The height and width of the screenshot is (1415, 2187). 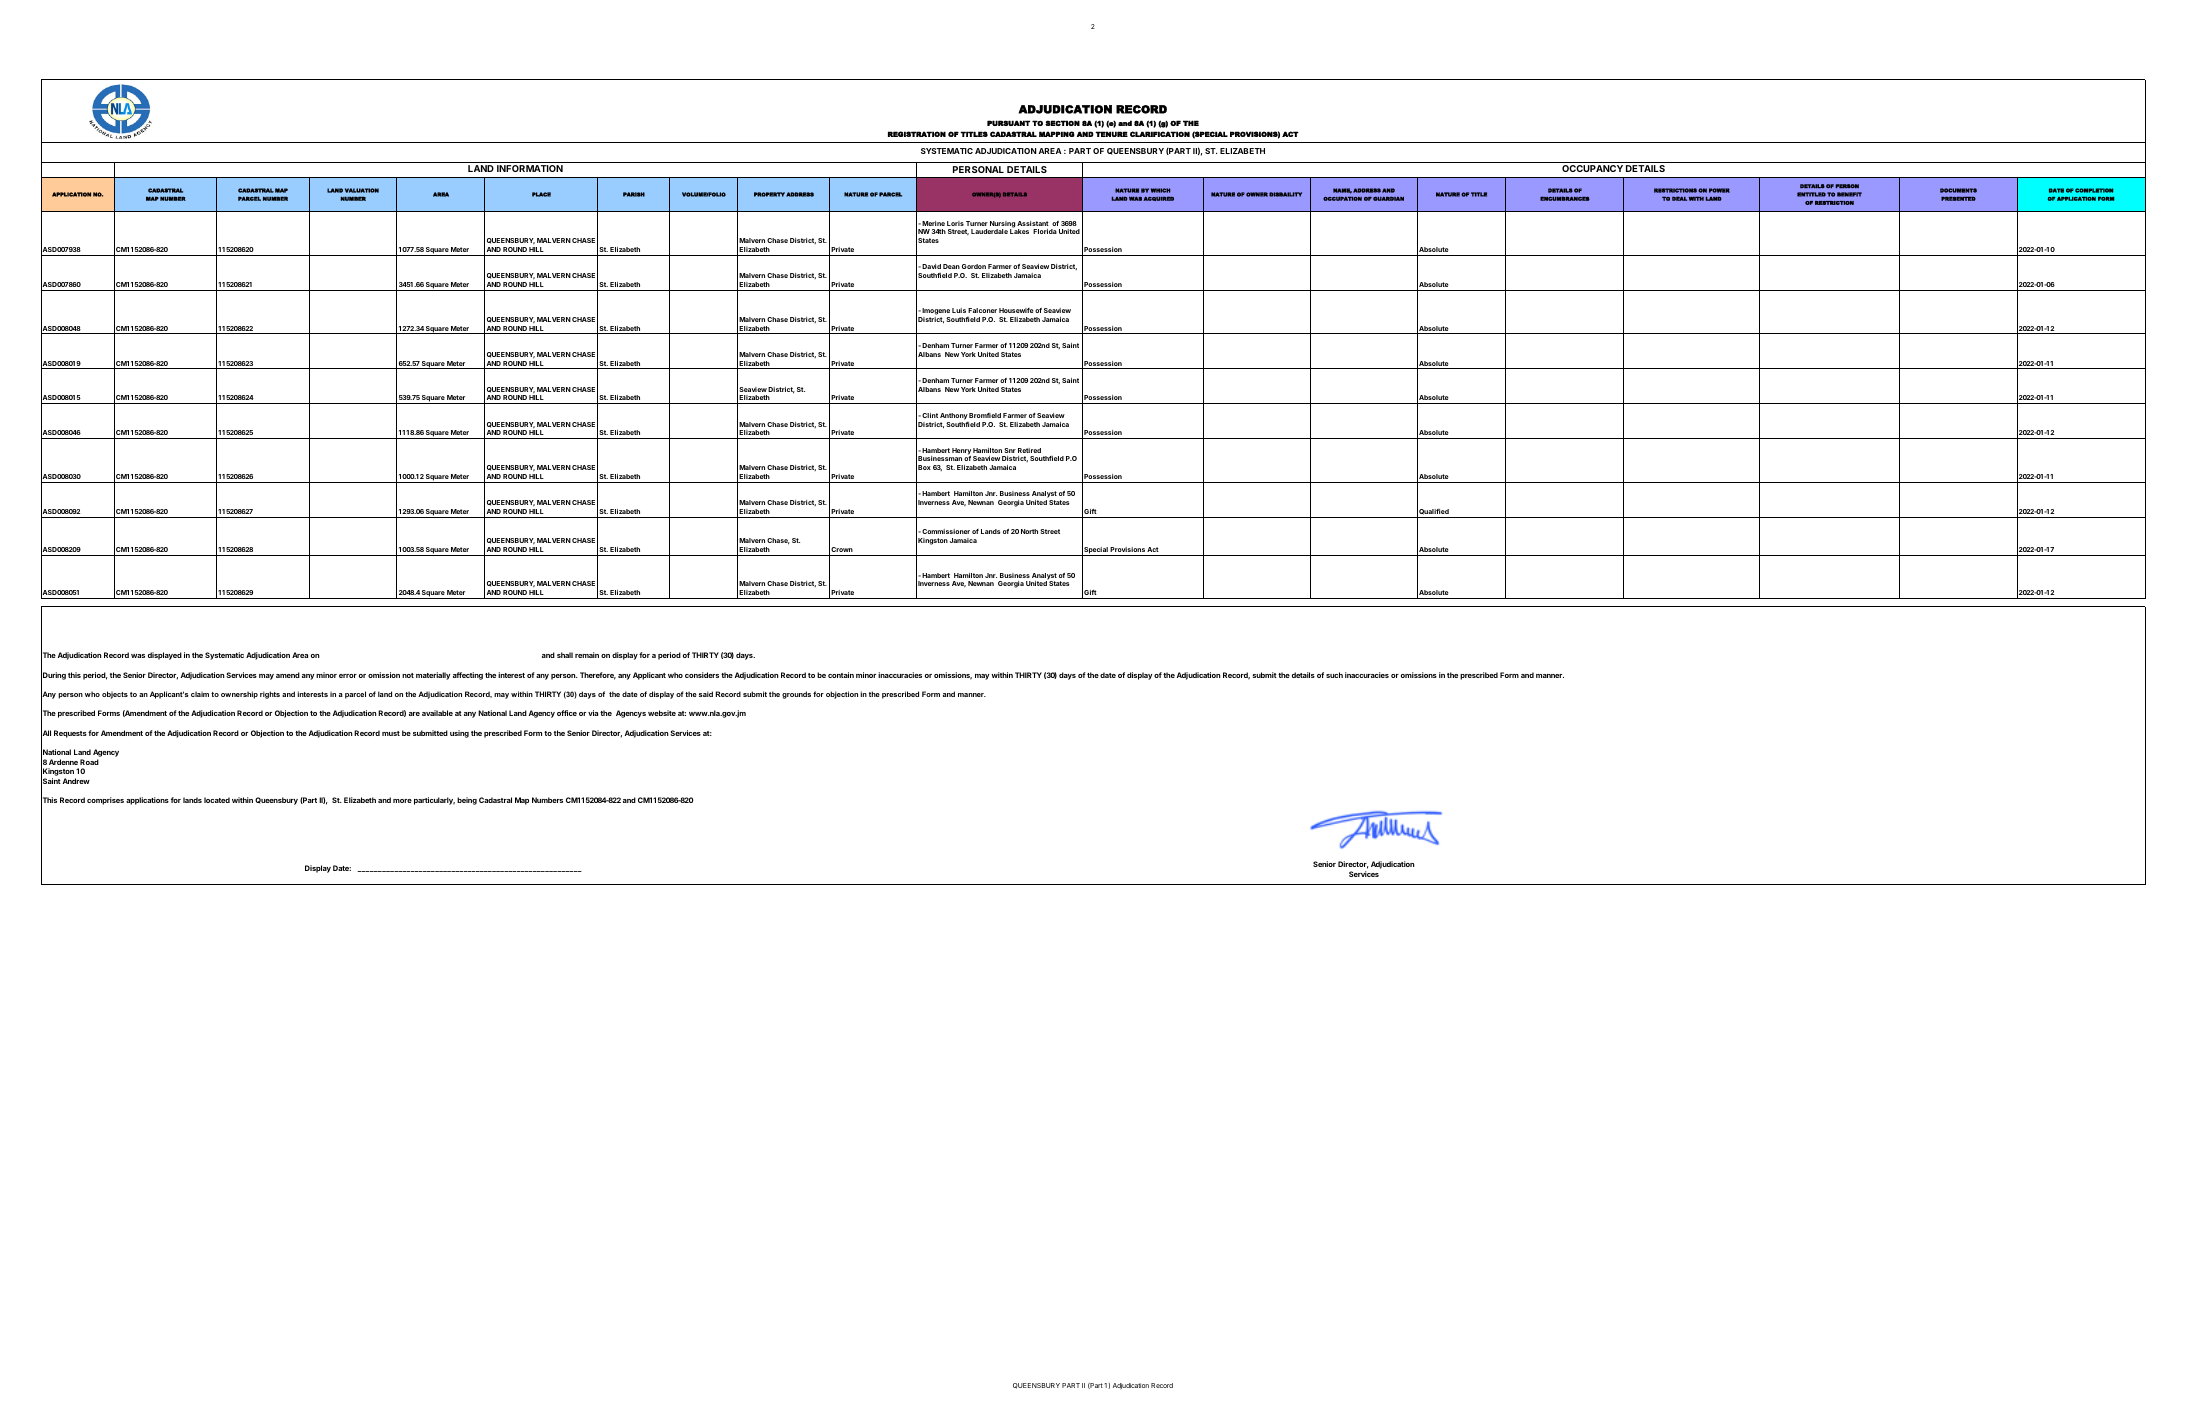 What do you see at coordinates (1016, 310) in the screenshot?
I see `Housewife` at bounding box center [1016, 310].
